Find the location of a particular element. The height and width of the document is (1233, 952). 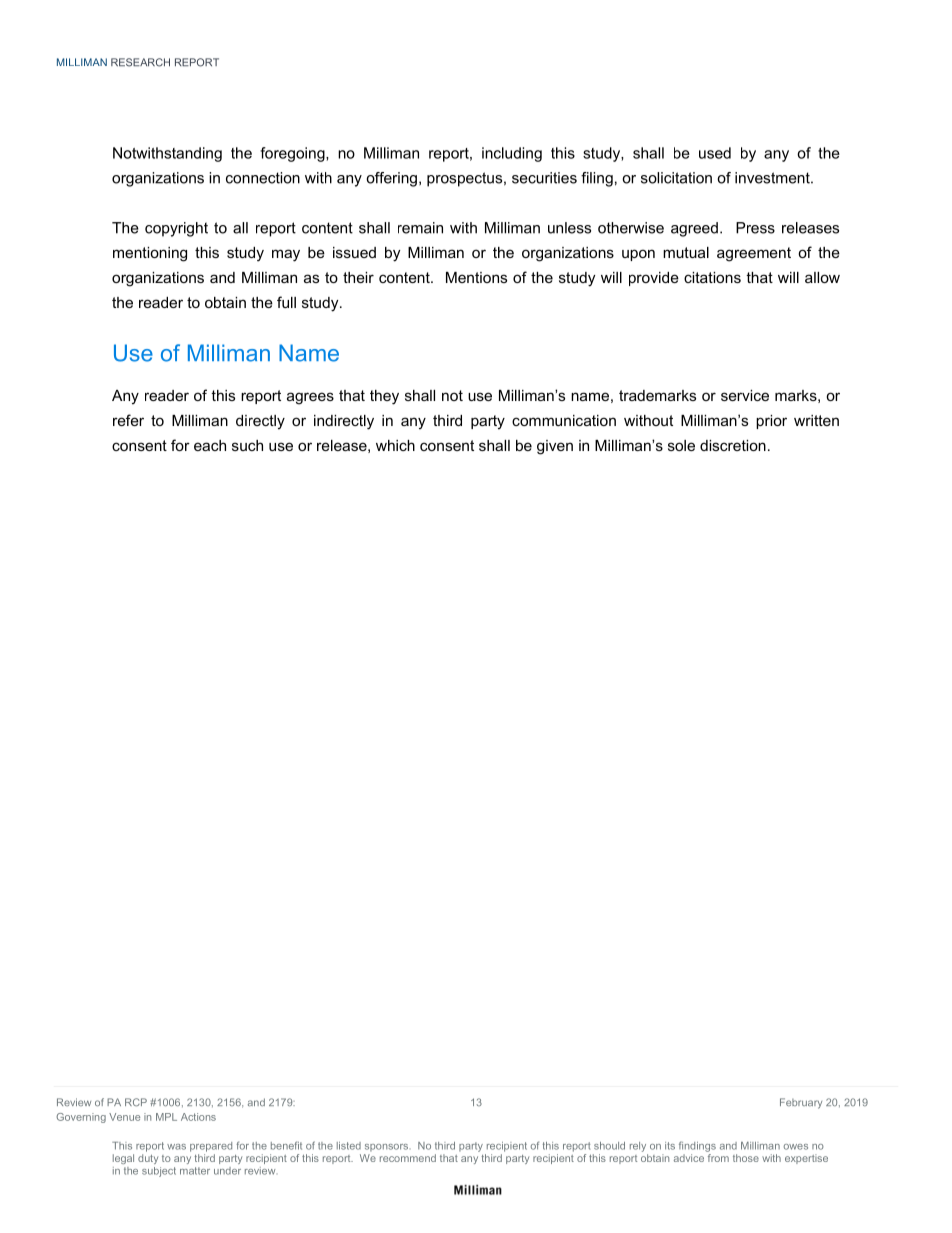

February is located at coordinates (801, 1103).
